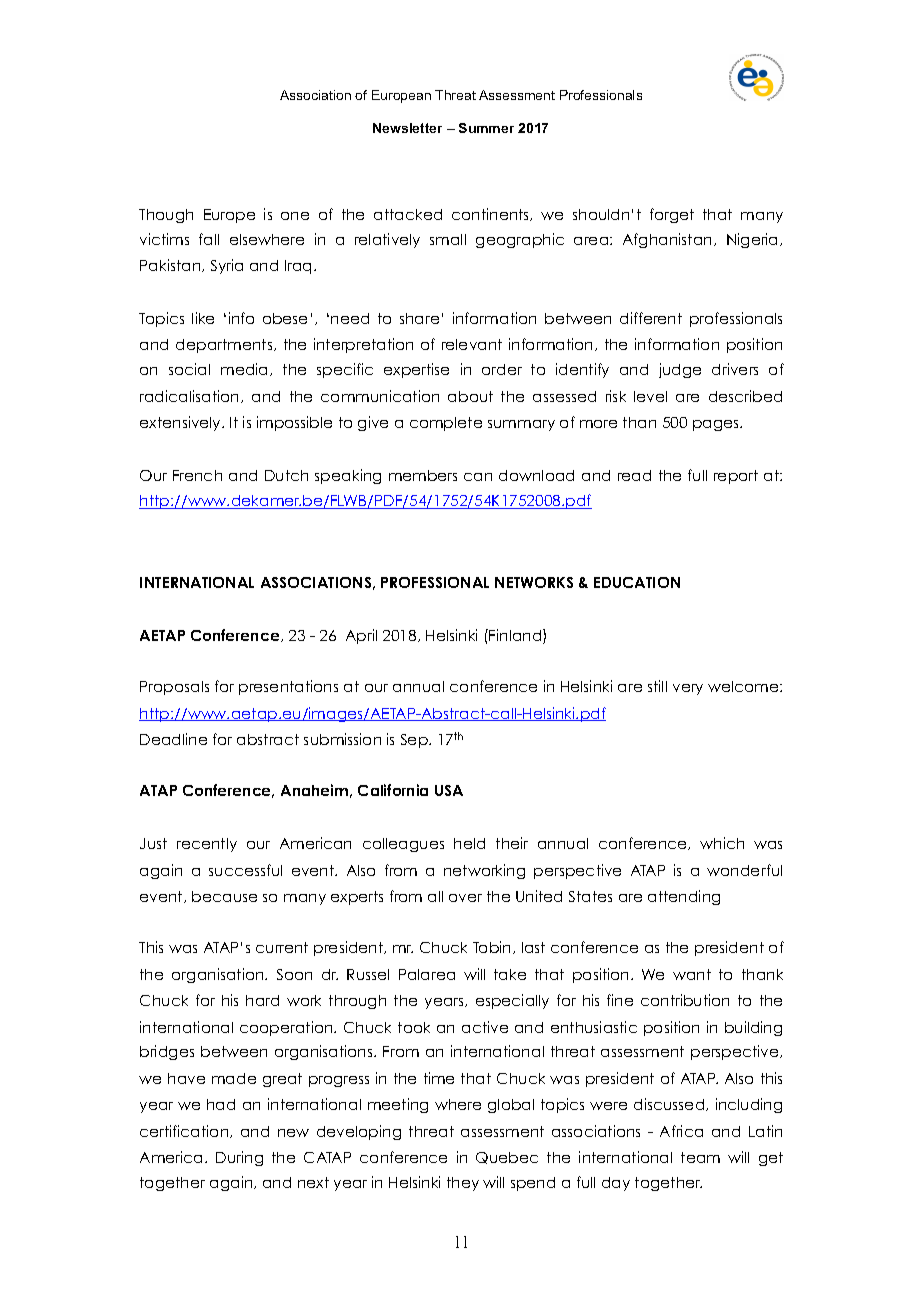 Image resolution: width=924 pixels, height=1308 pixels. I want to click on forget, so click(672, 215).
